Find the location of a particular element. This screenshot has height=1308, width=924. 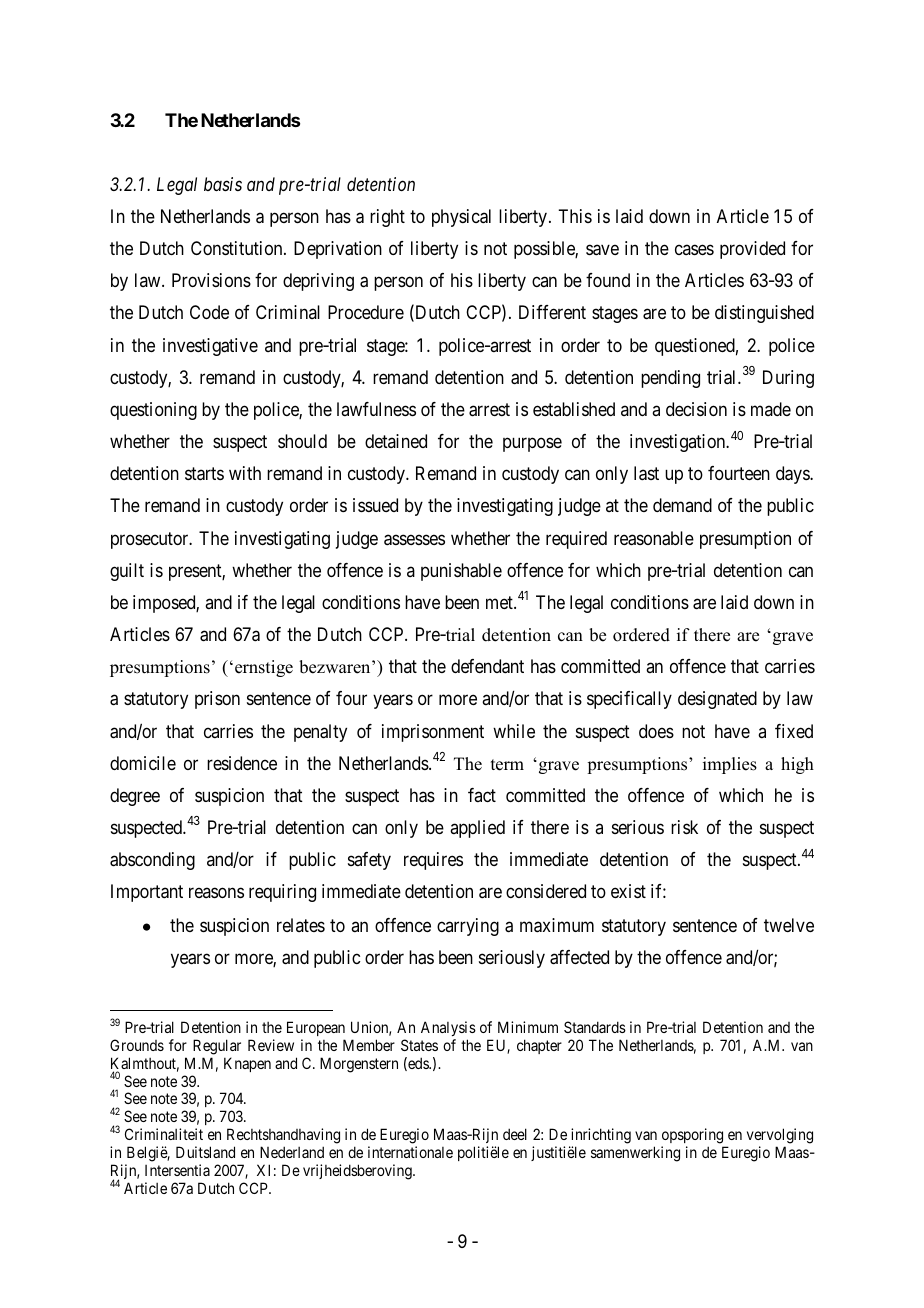

starts is located at coordinates (204, 474).
